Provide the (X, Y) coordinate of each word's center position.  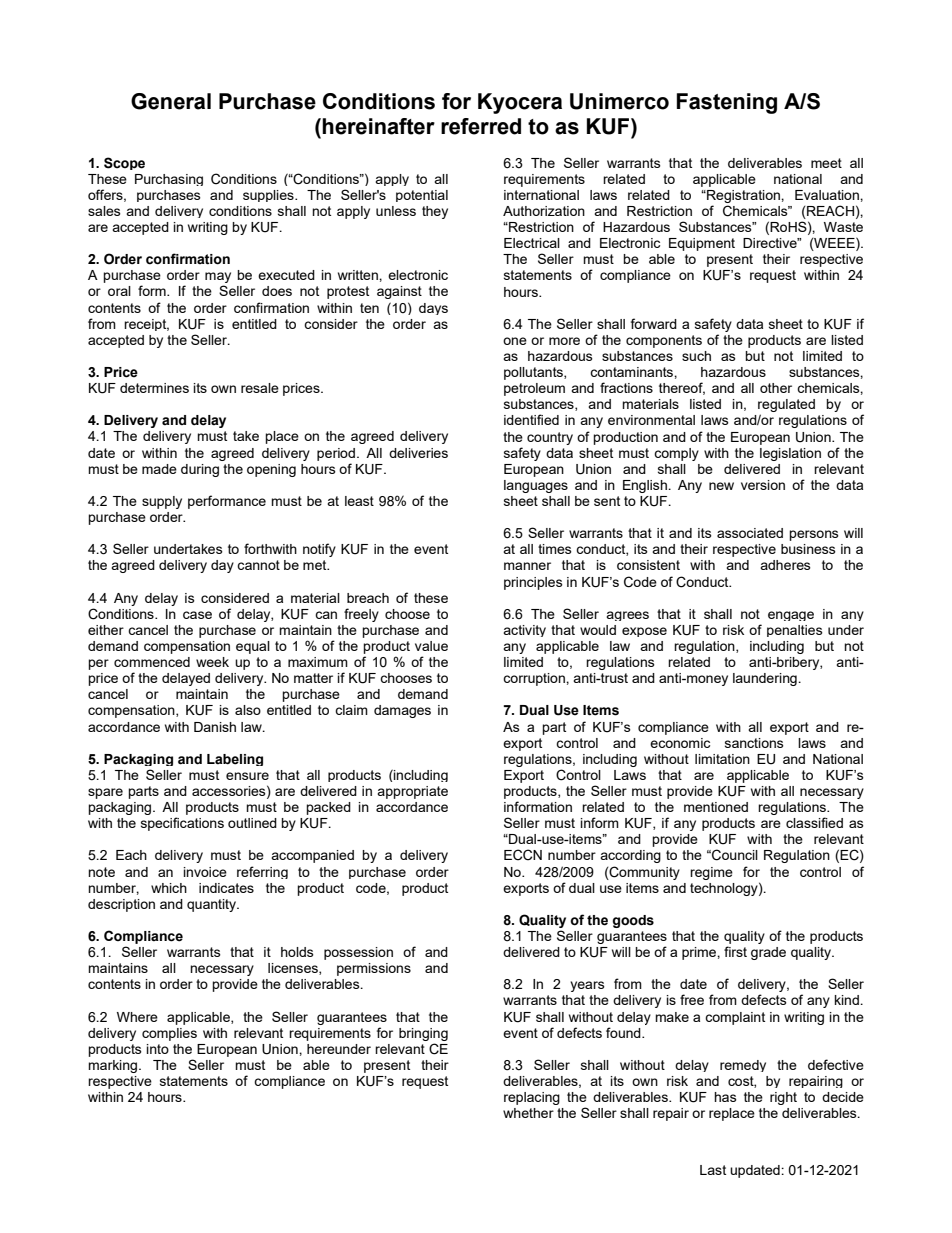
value (431, 646)
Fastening (727, 103)
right (783, 1098)
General (171, 101)
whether (528, 1113)
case (197, 615)
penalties (795, 631)
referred (481, 126)
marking (114, 1066)
